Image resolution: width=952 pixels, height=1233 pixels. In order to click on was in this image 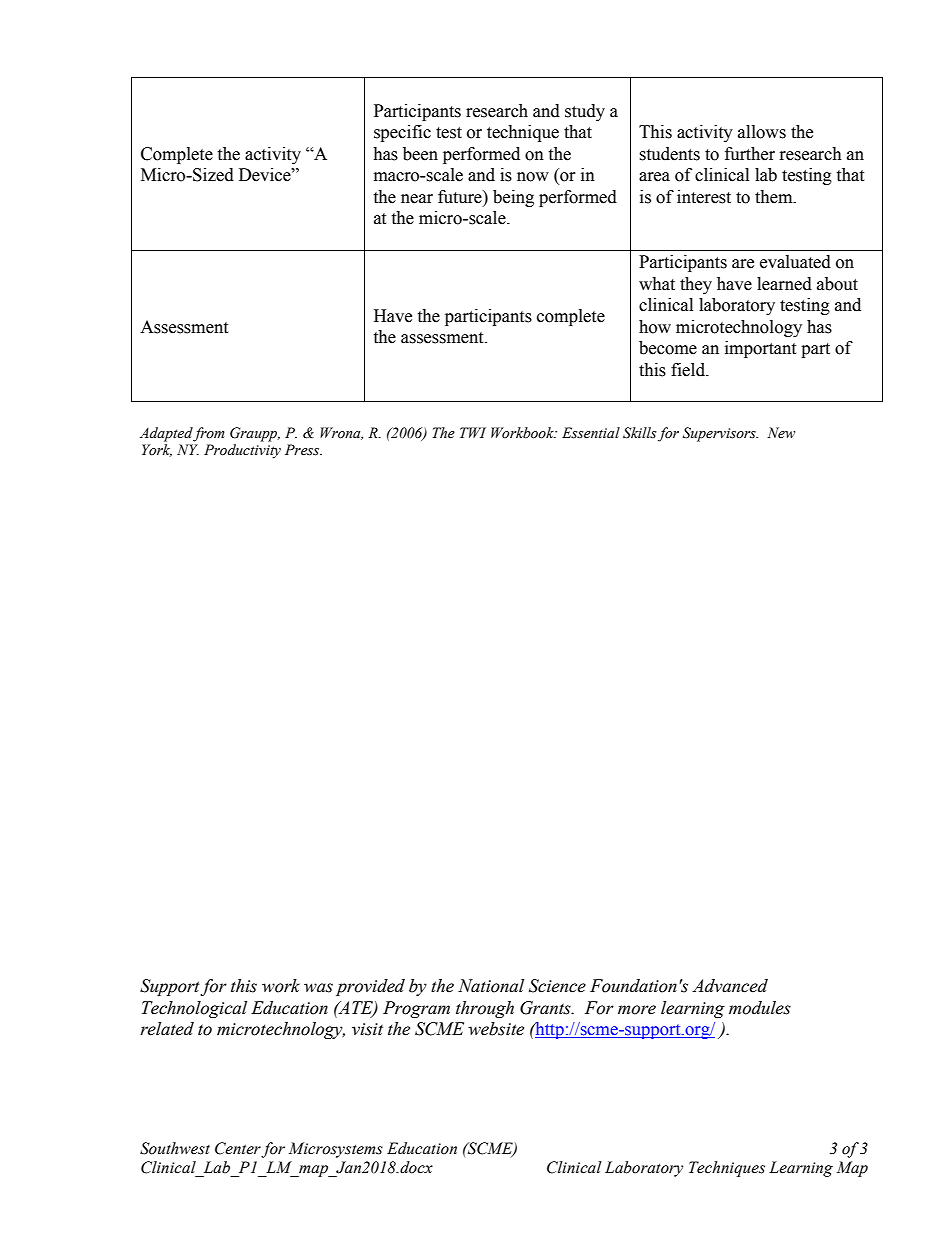, I will do `click(318, 988)`.
